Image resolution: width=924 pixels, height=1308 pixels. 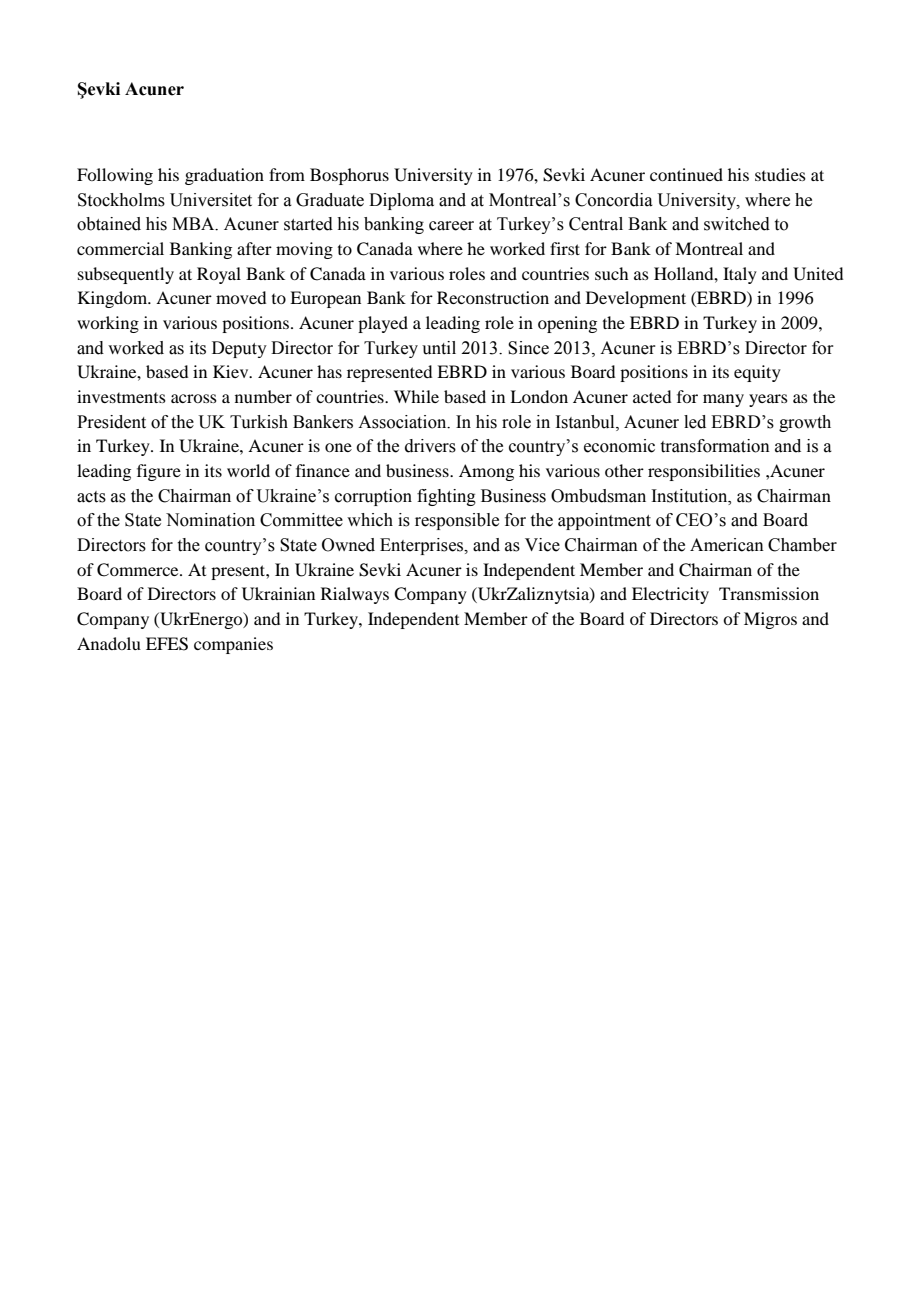 I want to click on Diploma, so click(x=401, y=201).
